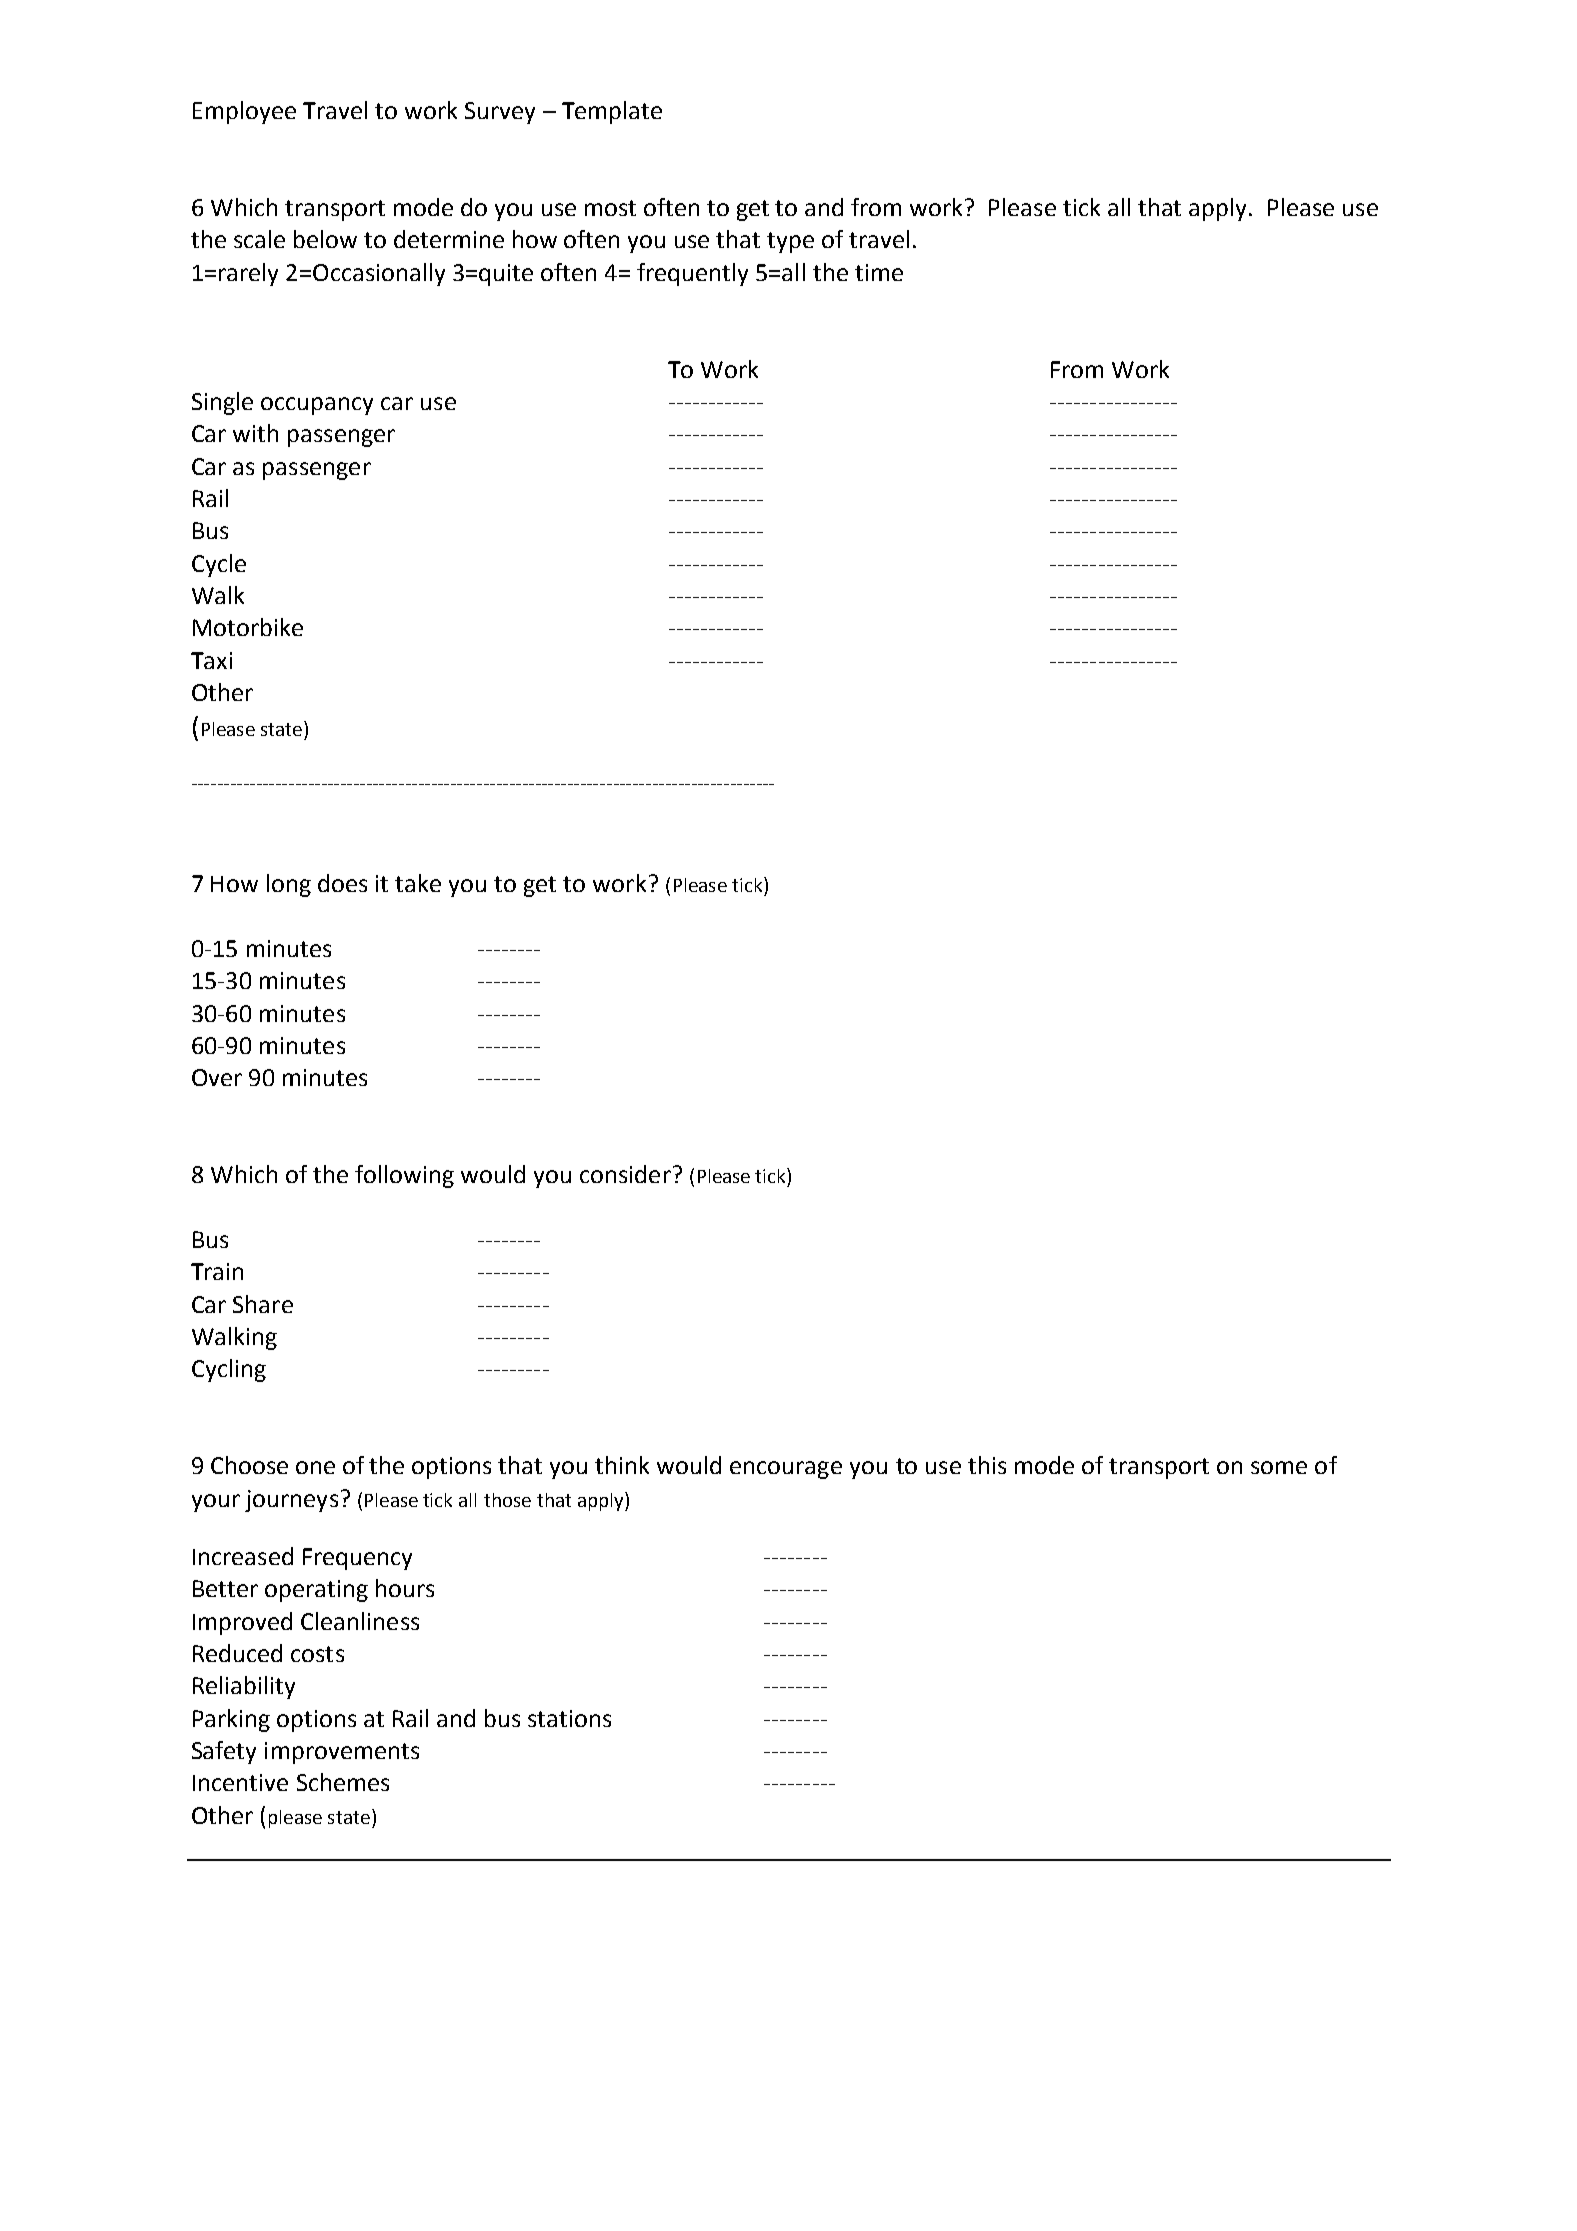 The width and height of the page is (1577, 2231). What do you see at coordinates (625, 1174) in the page?
I see `consider` at bounding box center [625, 1174].
